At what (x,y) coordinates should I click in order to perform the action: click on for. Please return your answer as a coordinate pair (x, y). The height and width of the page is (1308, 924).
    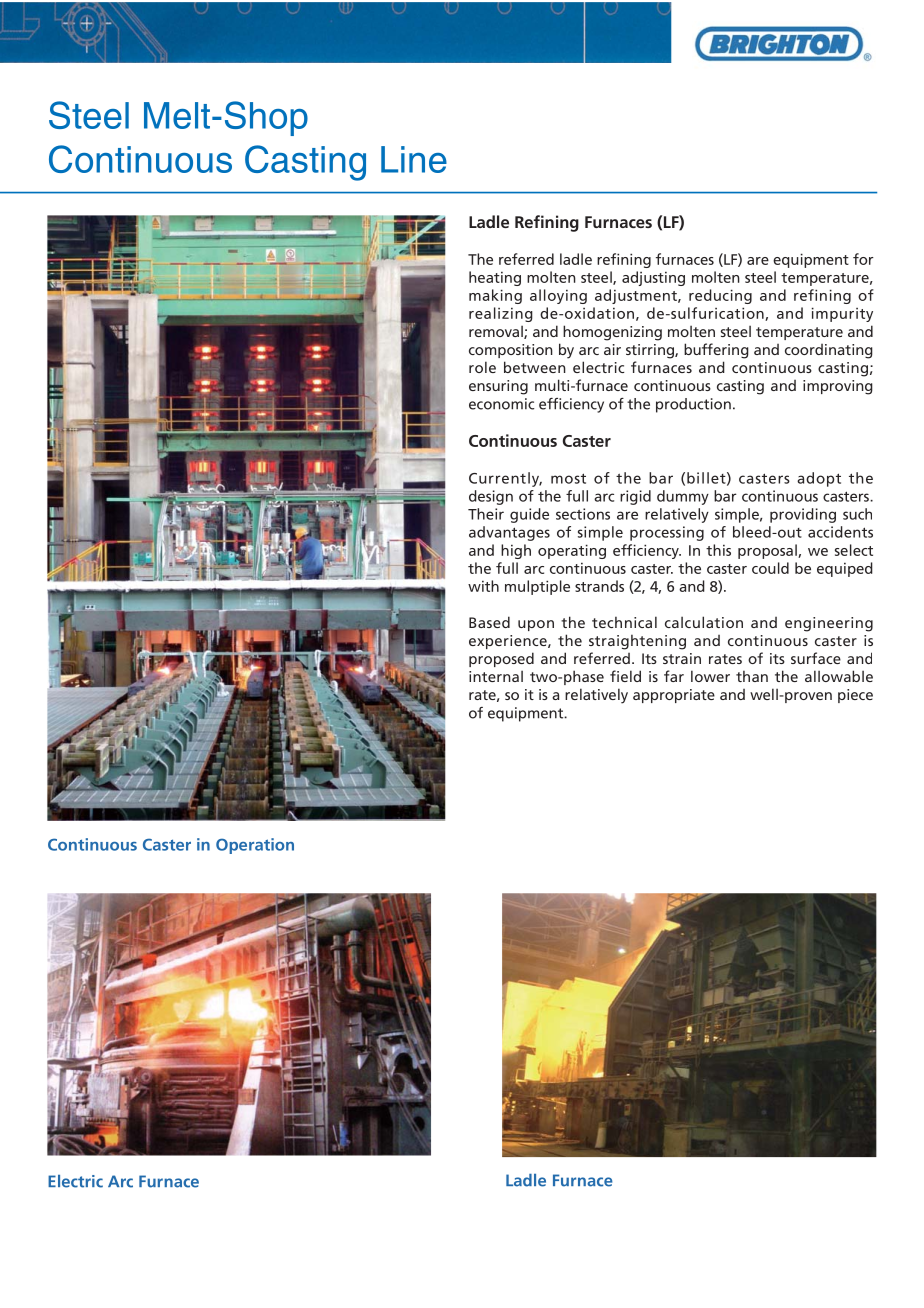
    Looking at the image, I should click on (863, 259).
